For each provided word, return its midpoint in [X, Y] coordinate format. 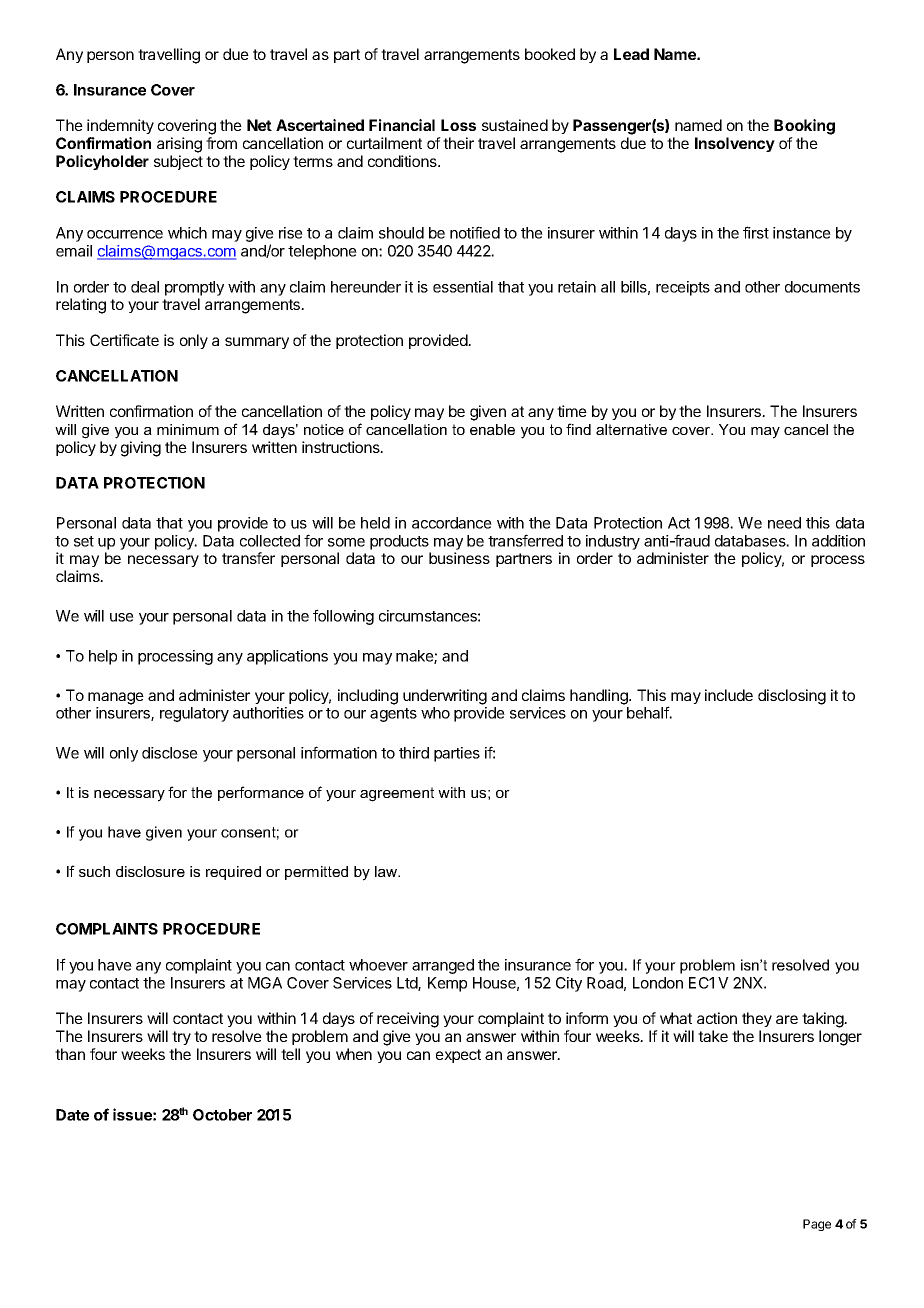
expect [458, 1056]
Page [817, 1225]
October [222, 1115]
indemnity [120, 126]
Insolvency [735, 144]
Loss [458, 125]
